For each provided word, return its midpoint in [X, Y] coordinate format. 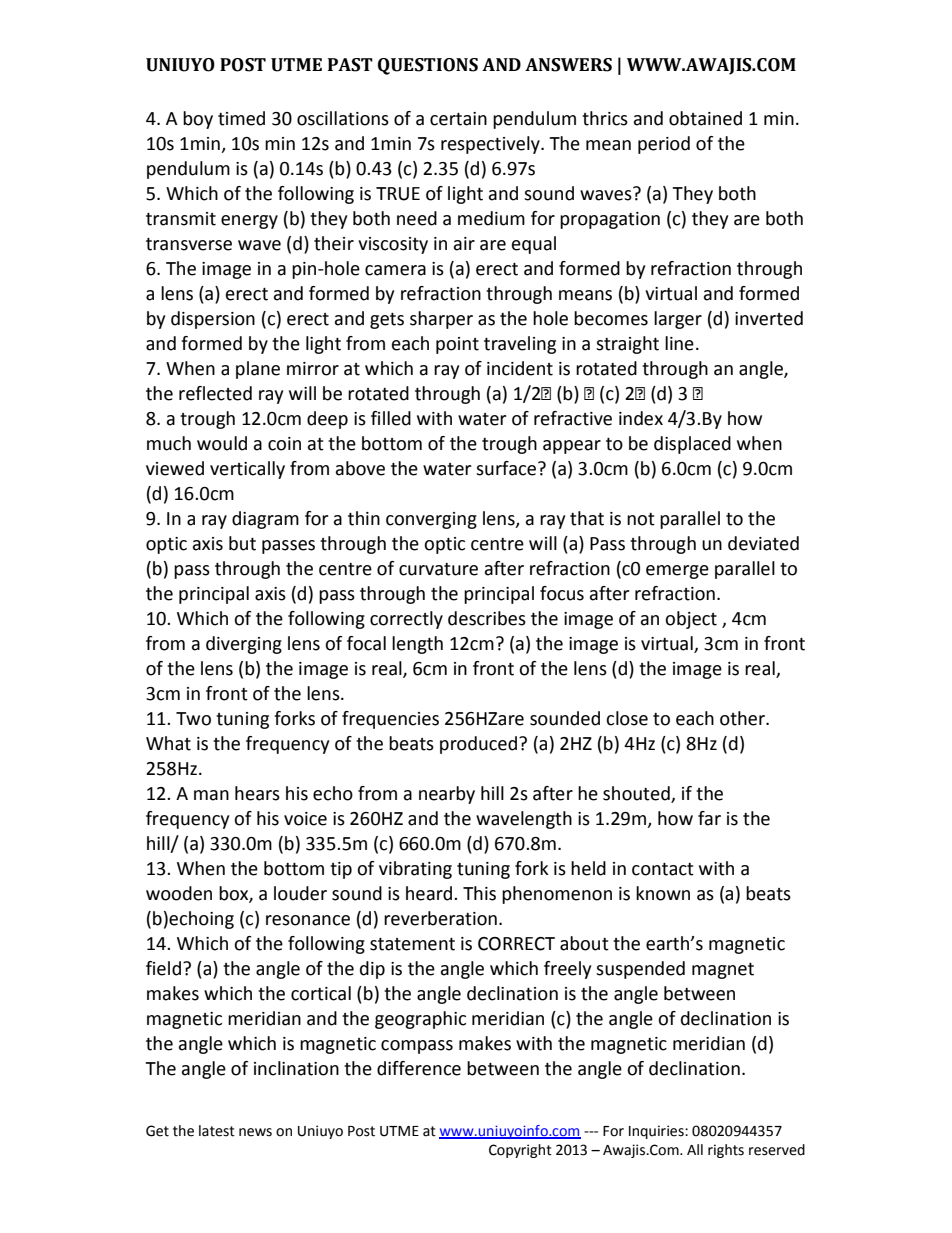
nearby [447, 795]
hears [257, 793]
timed [241, 118]
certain [458, 119]
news [255, 1132]
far [709, 818]
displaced [692, 445]
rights [726, 1151]
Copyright [520, 1151]
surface [507, 468]
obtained [705, 118]
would [222, 443]
